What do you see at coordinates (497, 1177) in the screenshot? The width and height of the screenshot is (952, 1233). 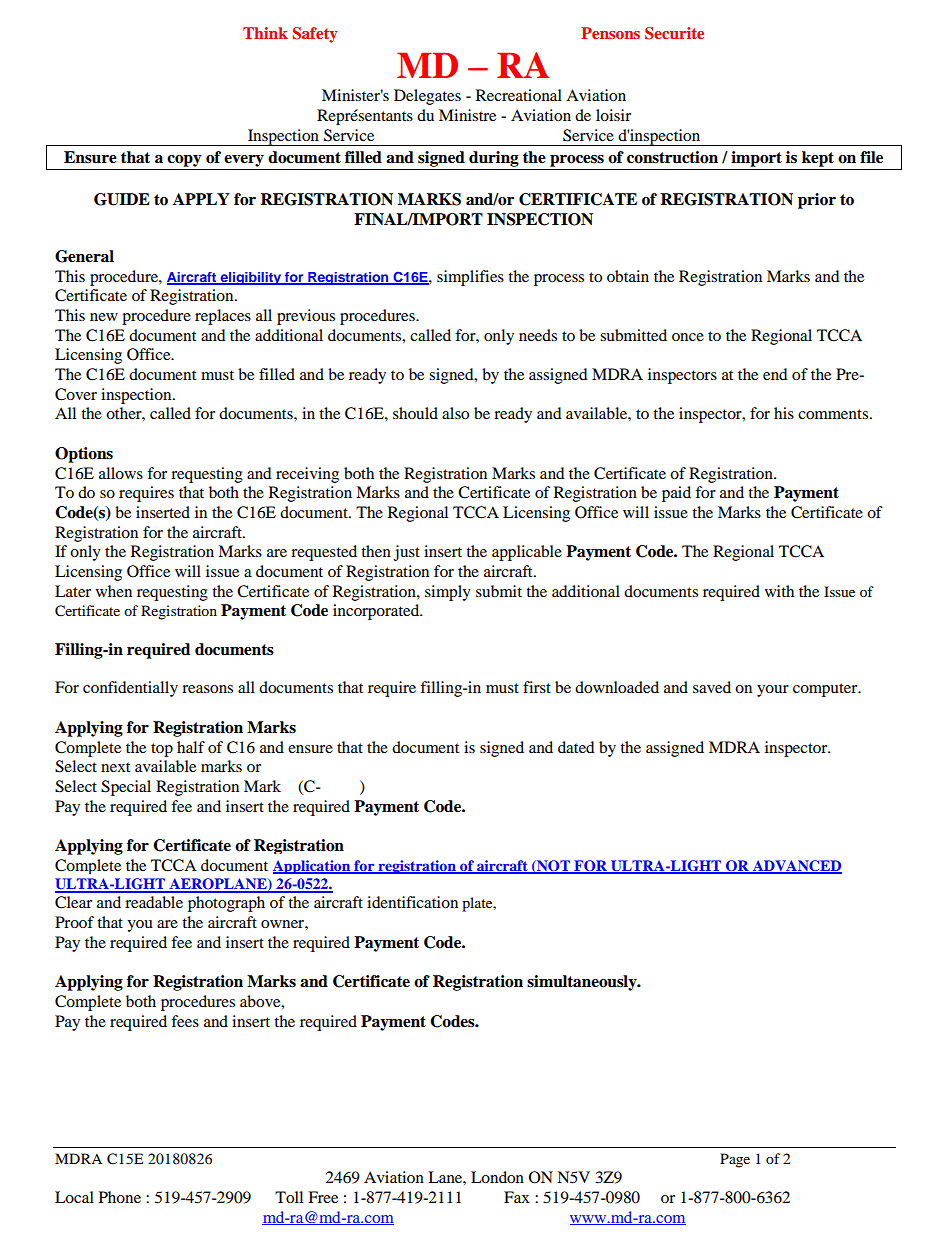 I see `London` at bounding box center [497, 1177].
